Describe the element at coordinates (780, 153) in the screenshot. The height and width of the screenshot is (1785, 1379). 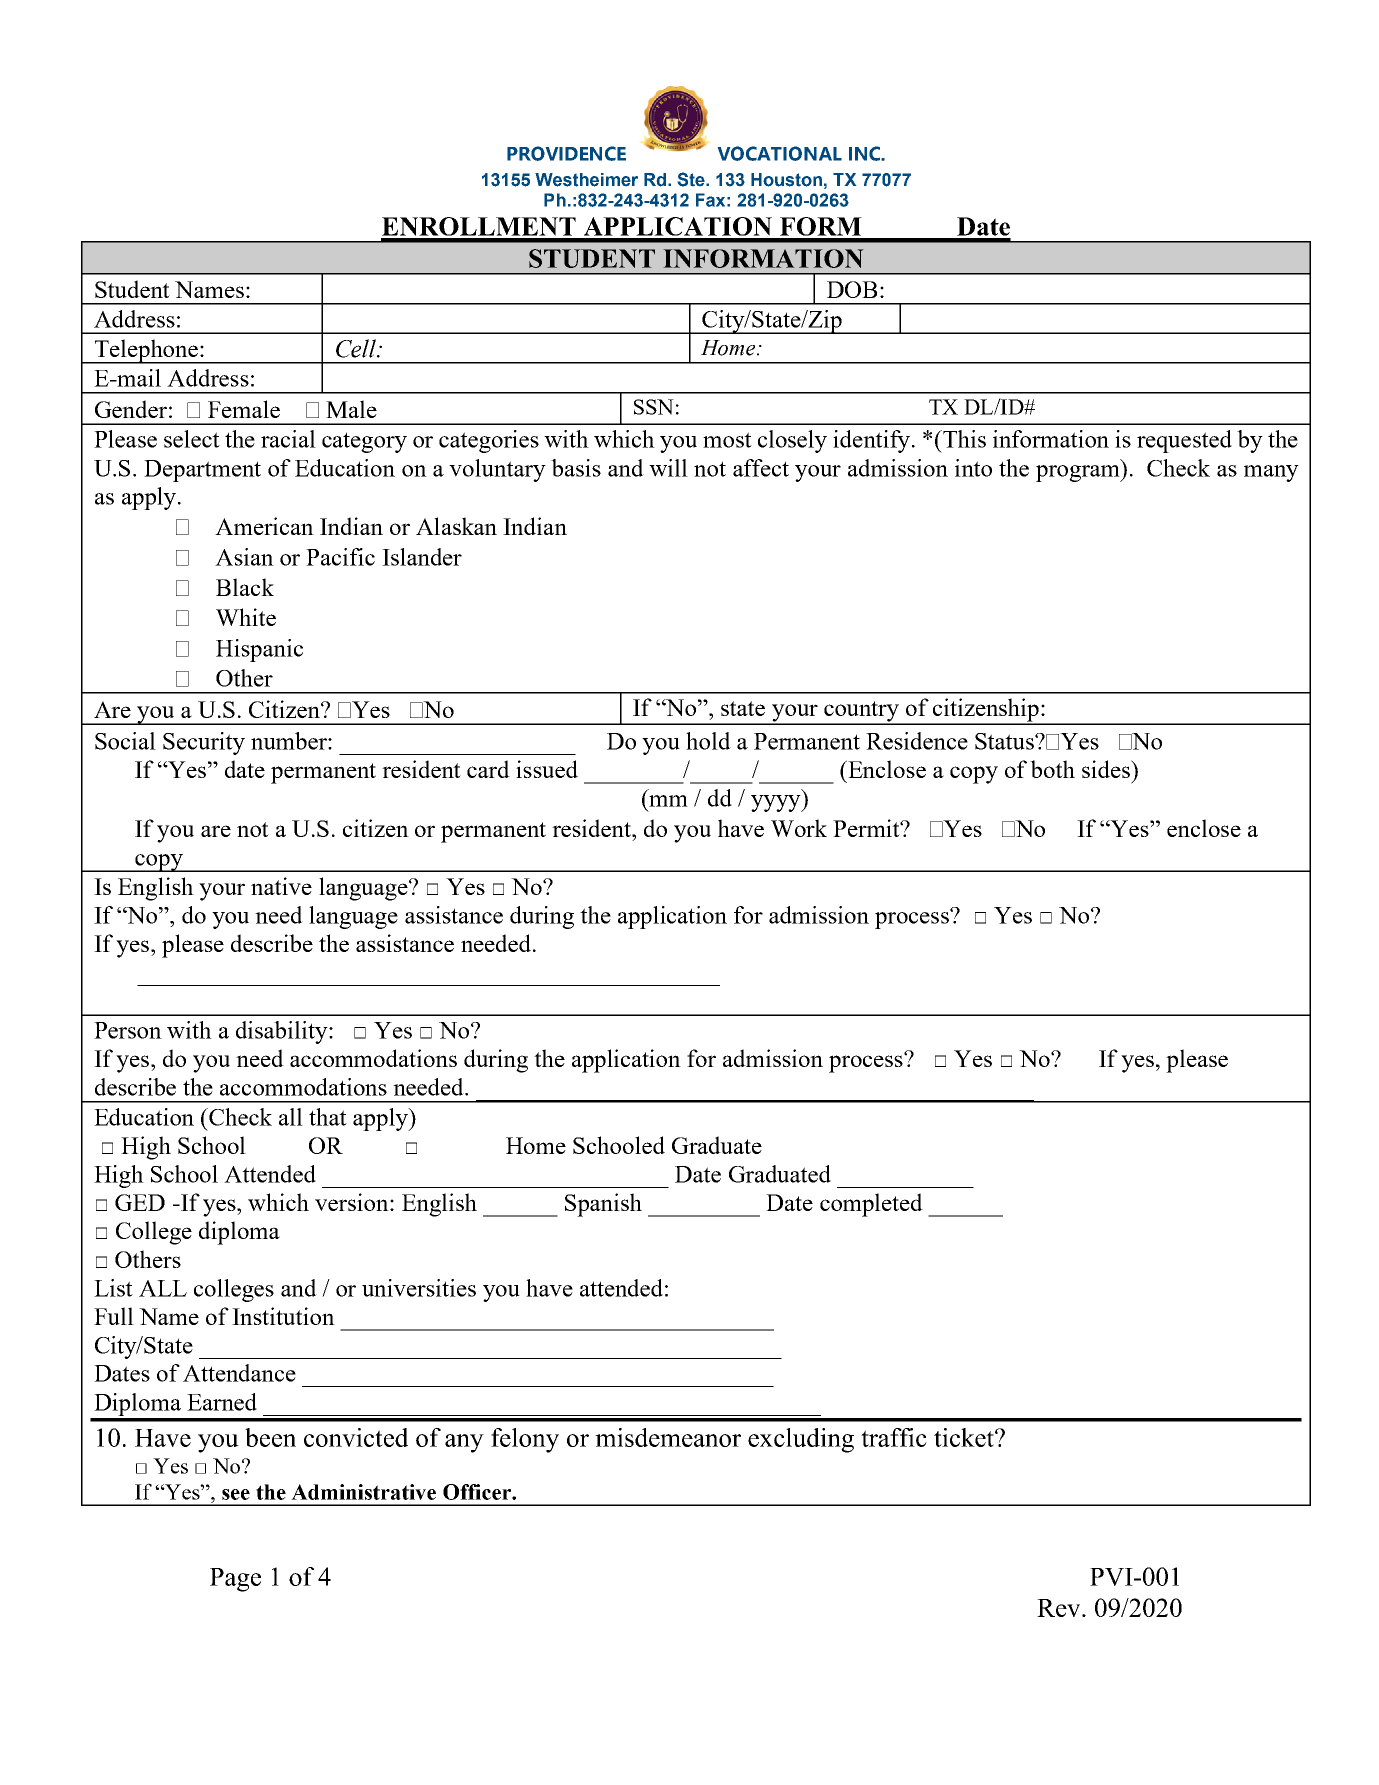
I see `VOCATIONAL` at that location.
